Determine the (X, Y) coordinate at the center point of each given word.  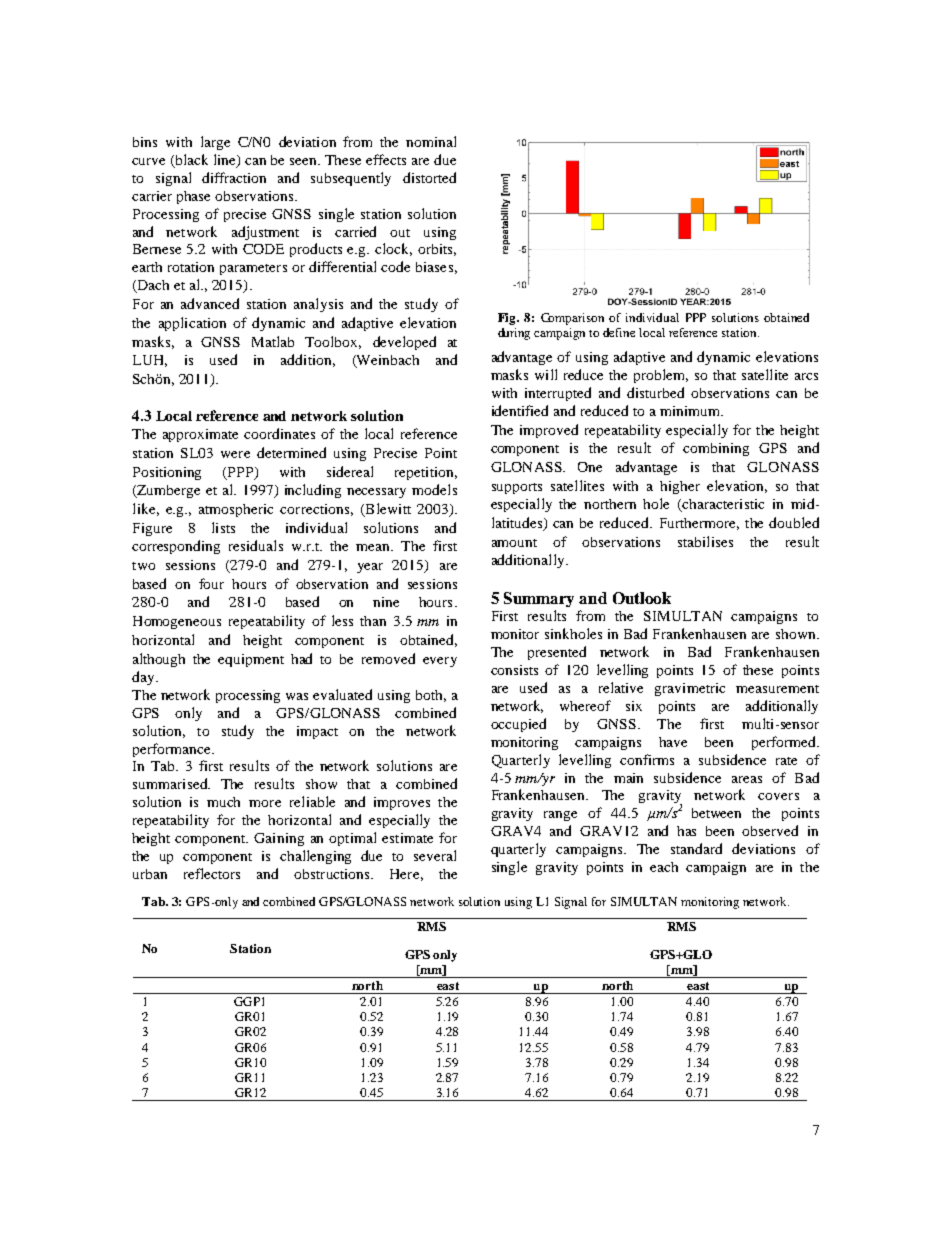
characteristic (722, 505)
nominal (431, 141)
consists (514, 670)
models (434, 489)
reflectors (212, 873)
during (514, 334)
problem (661, 376)
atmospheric (236, 510)
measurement (777, 689)
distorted (429, 177)
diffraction (234, 177)
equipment (251, 660)
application (192, 324)
